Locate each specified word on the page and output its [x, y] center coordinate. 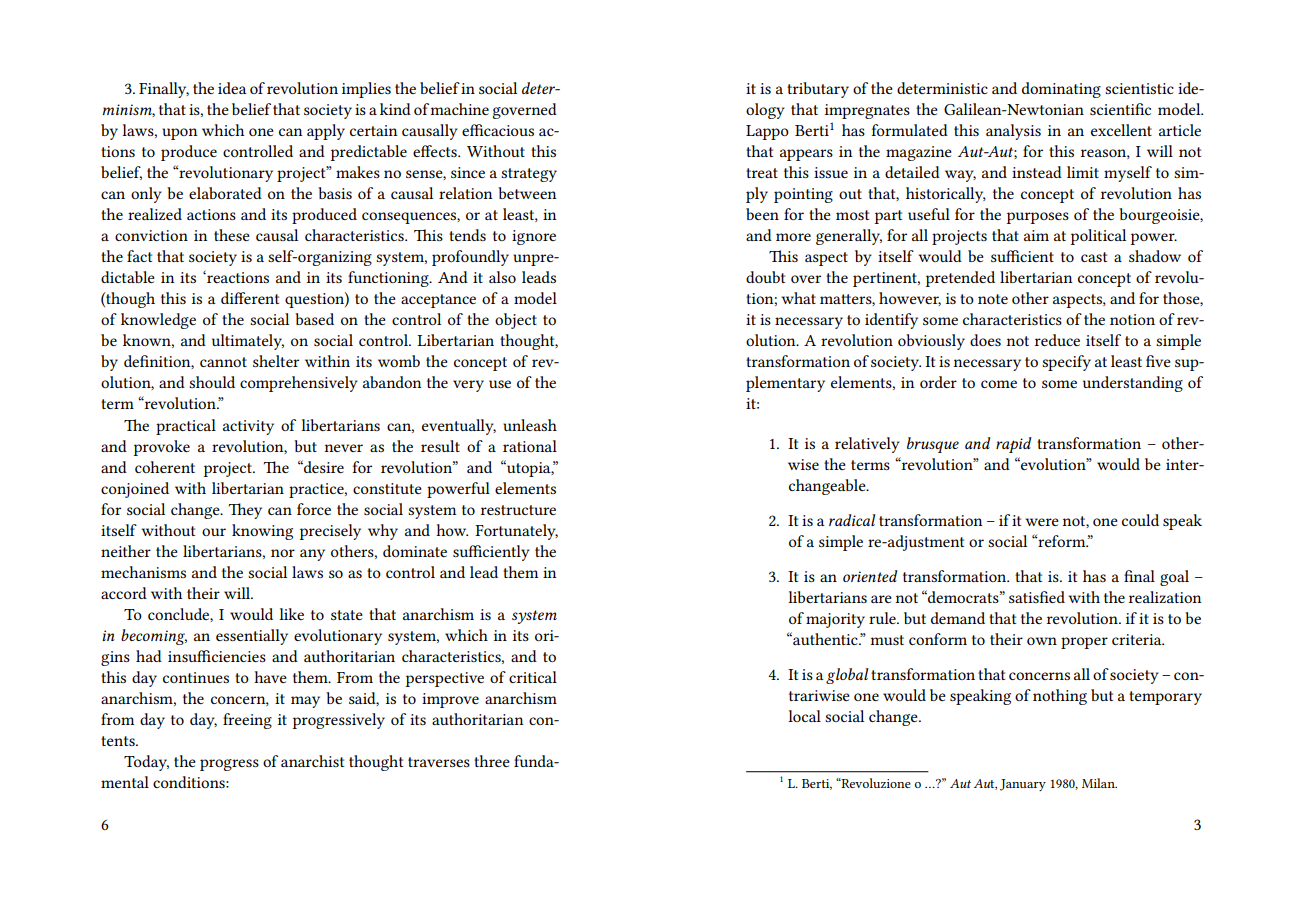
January [1023, 785]
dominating [1061, 90]
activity [248, 427]
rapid [1014, 445]
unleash [530, 425]
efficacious [498, 130]
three [492, 761]
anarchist [312, 761]
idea [232, 88]
